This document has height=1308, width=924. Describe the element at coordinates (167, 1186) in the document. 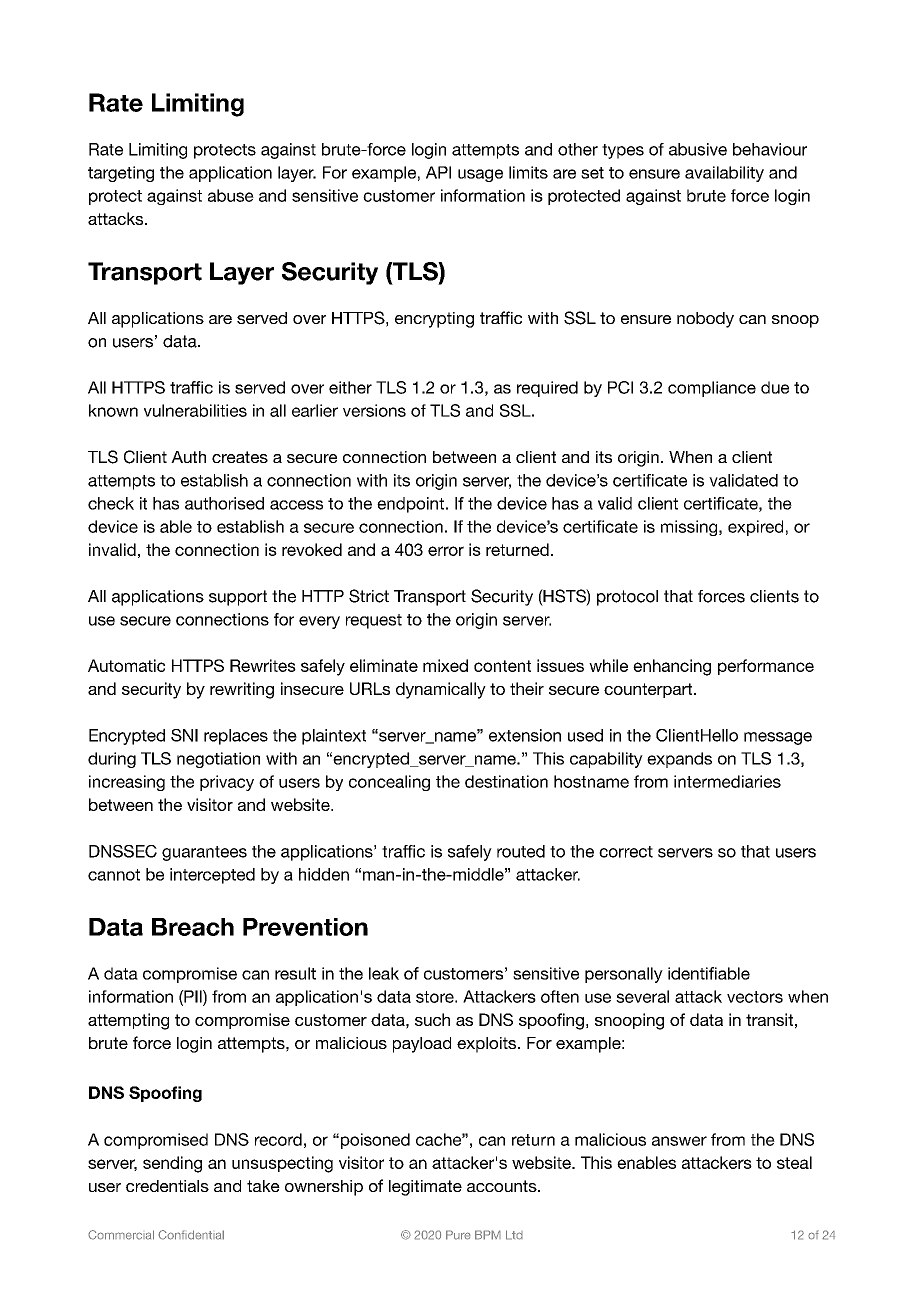

I see `credentials` at that location.
